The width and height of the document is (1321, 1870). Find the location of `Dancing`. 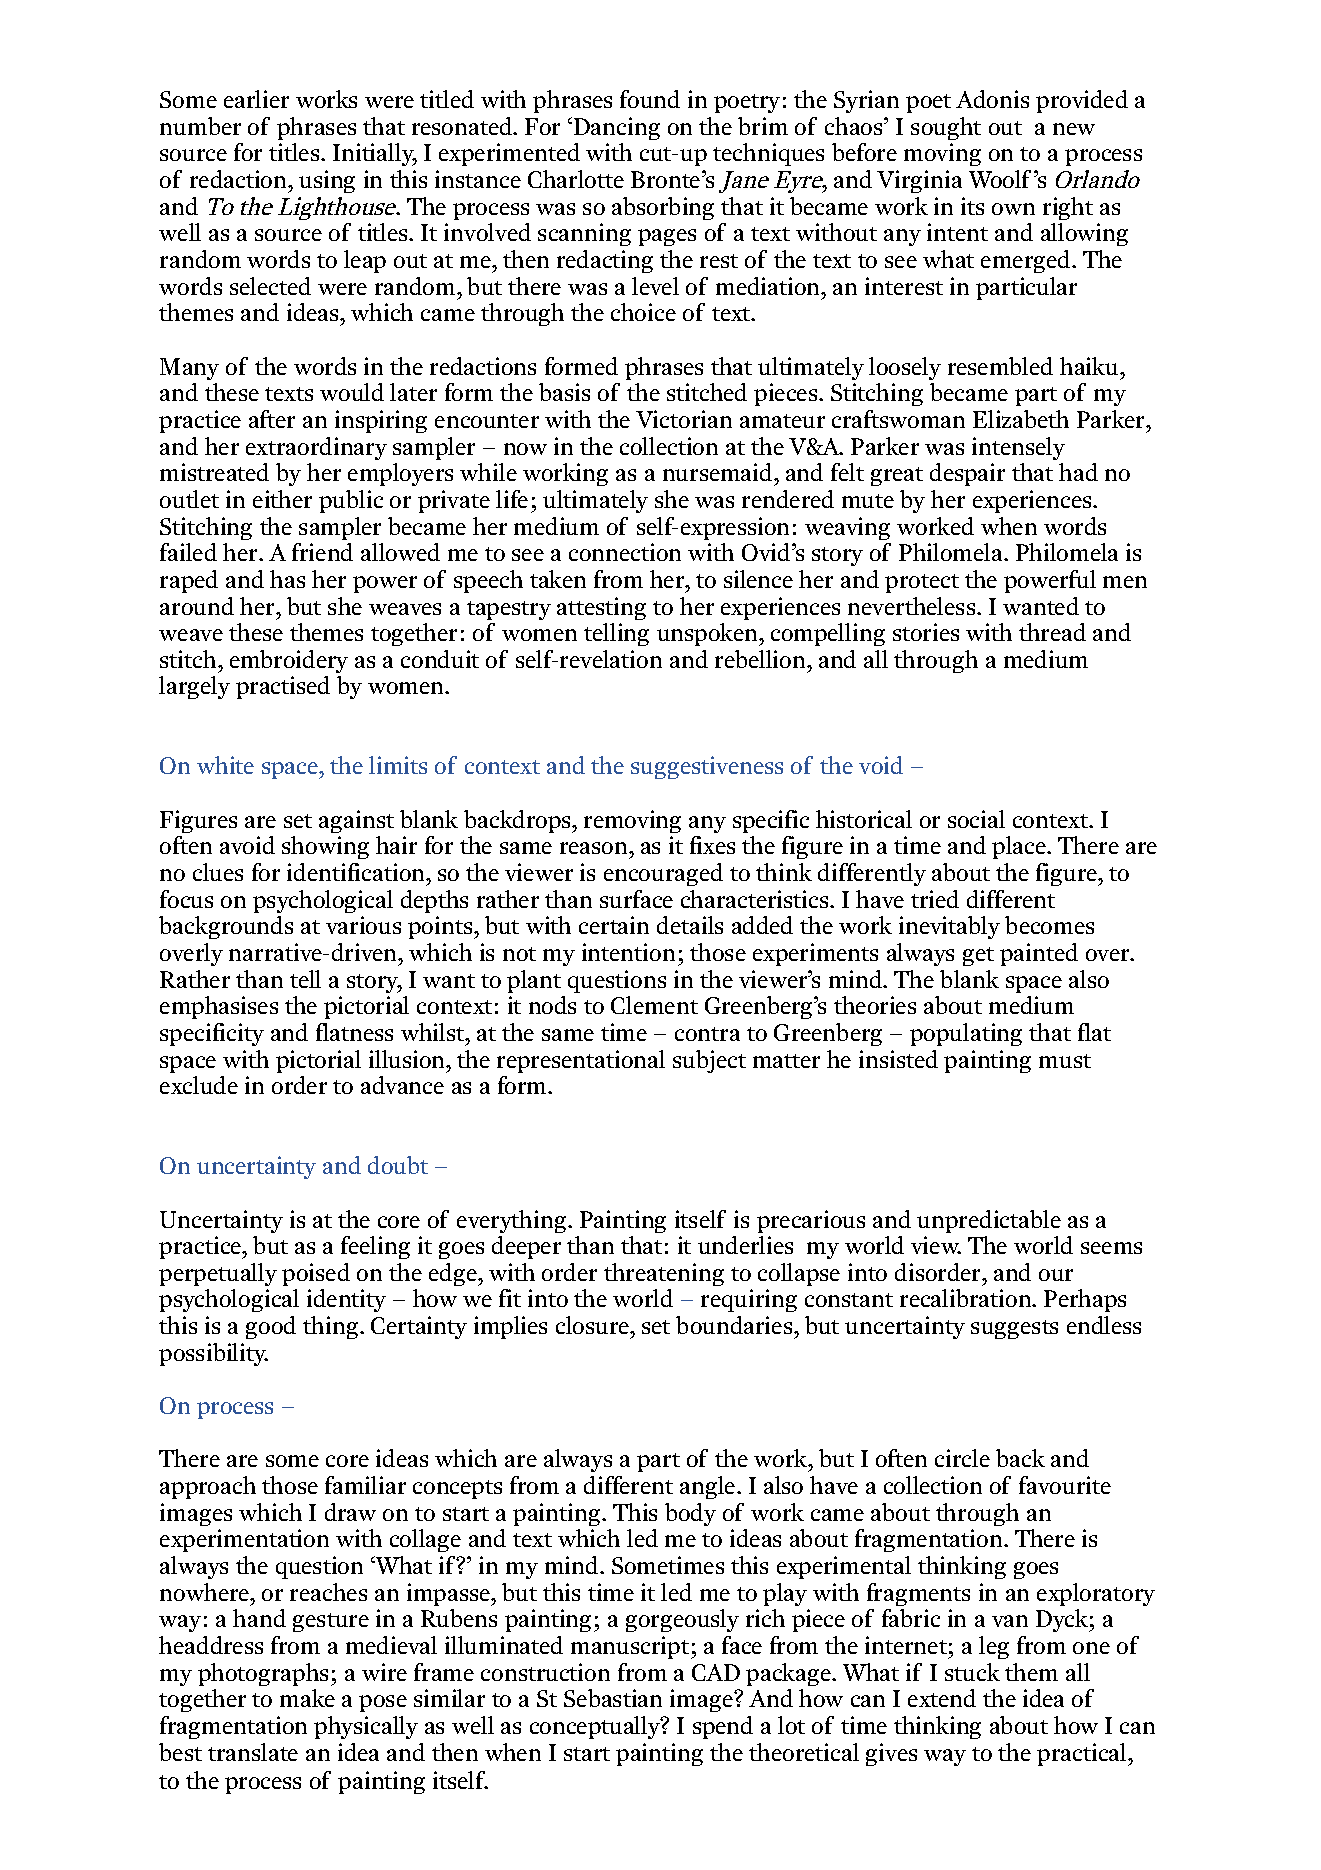

Dancing is located at coordinates (617, 128).
